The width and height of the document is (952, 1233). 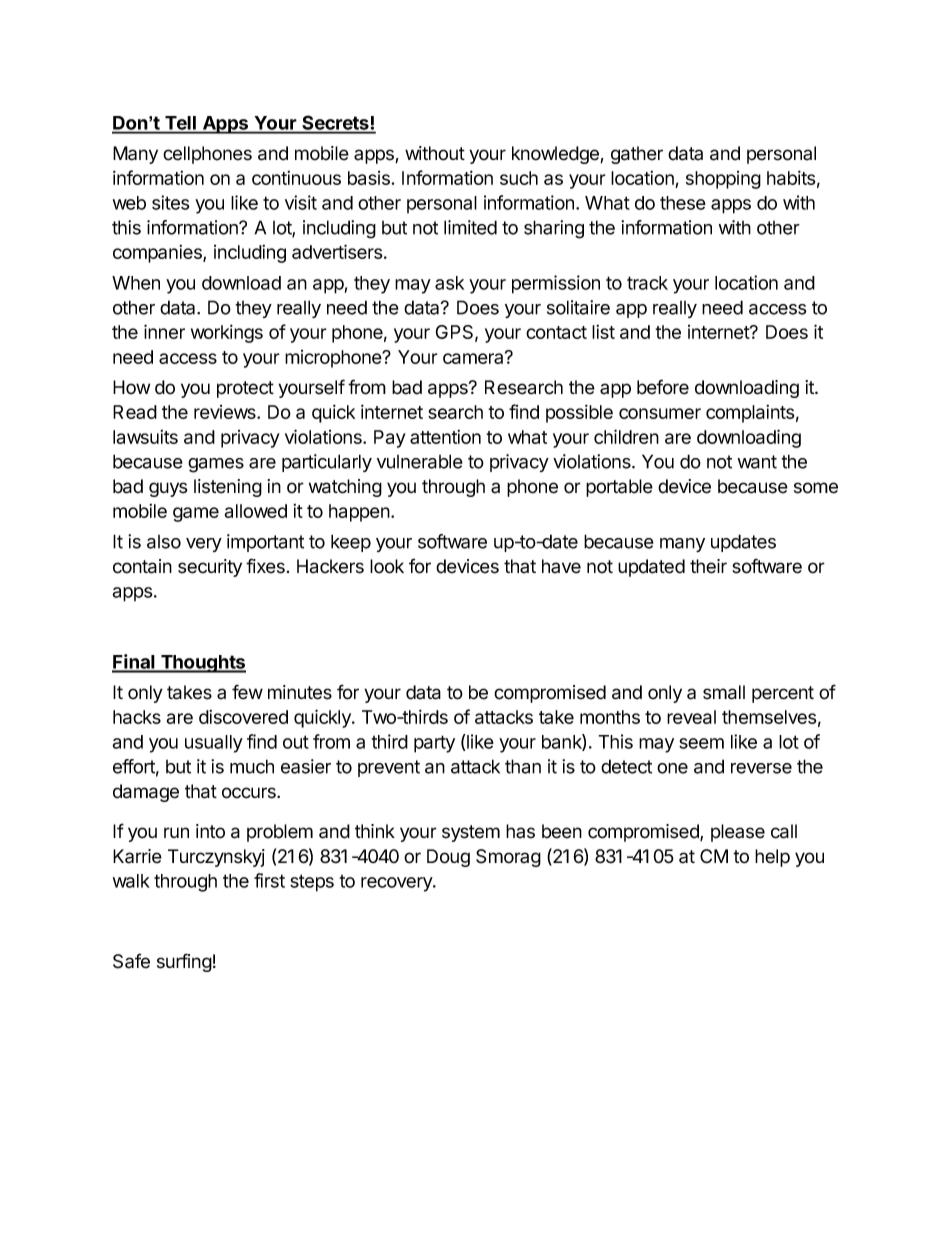 I want to click on security, so click(x=210, y=568).
